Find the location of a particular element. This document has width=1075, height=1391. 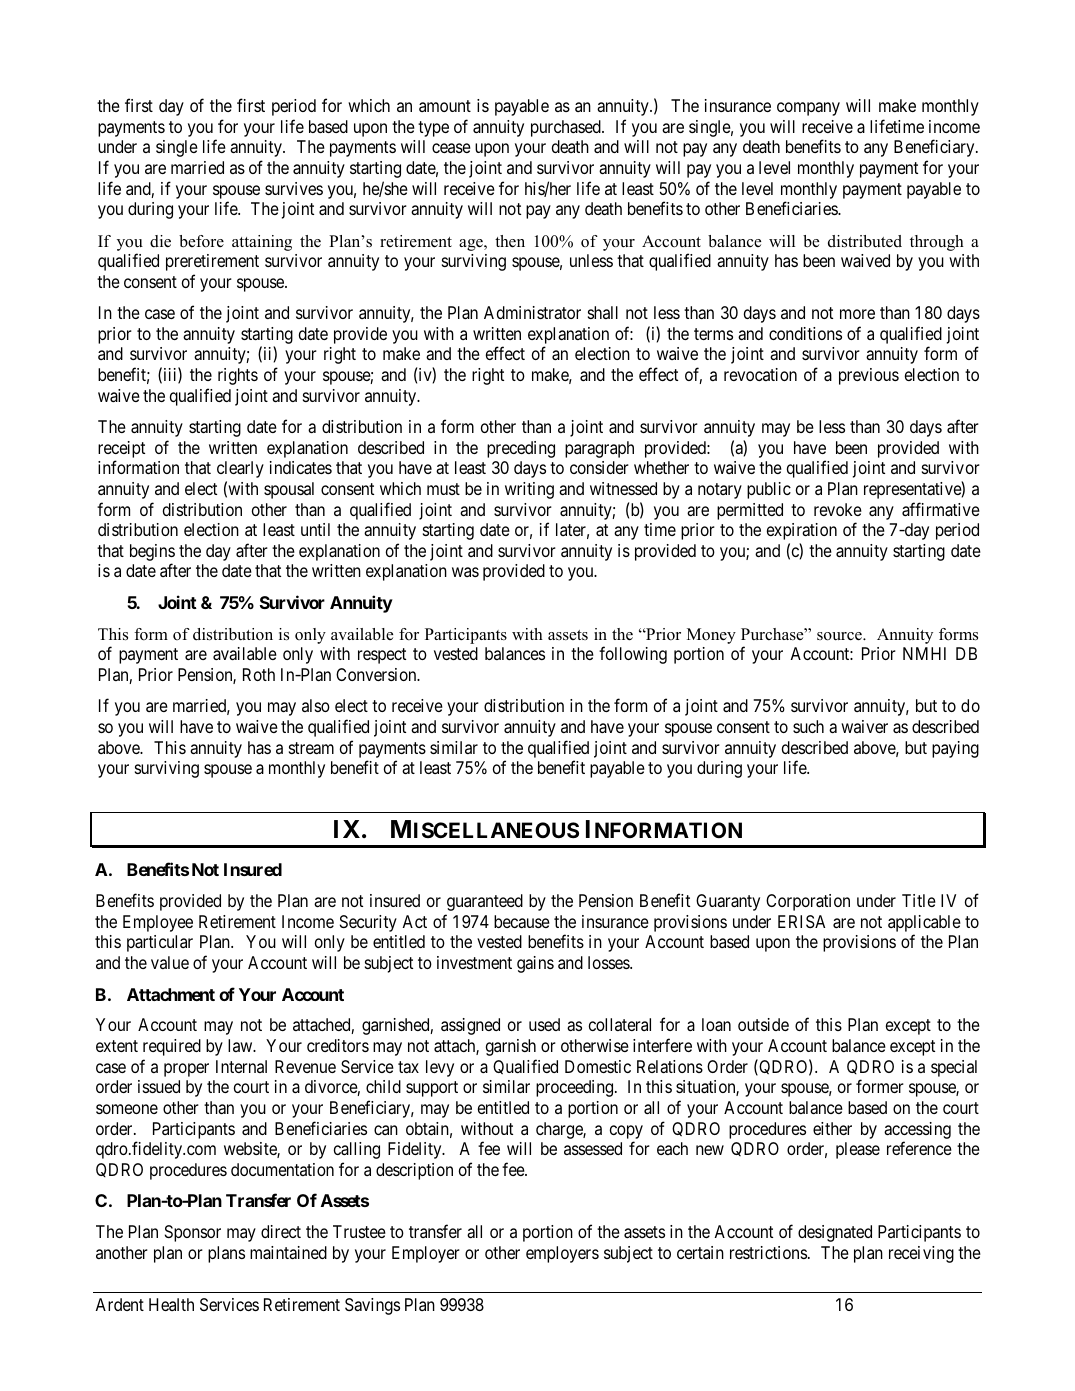

Sponsor is located at coordinates (193, 1233).
